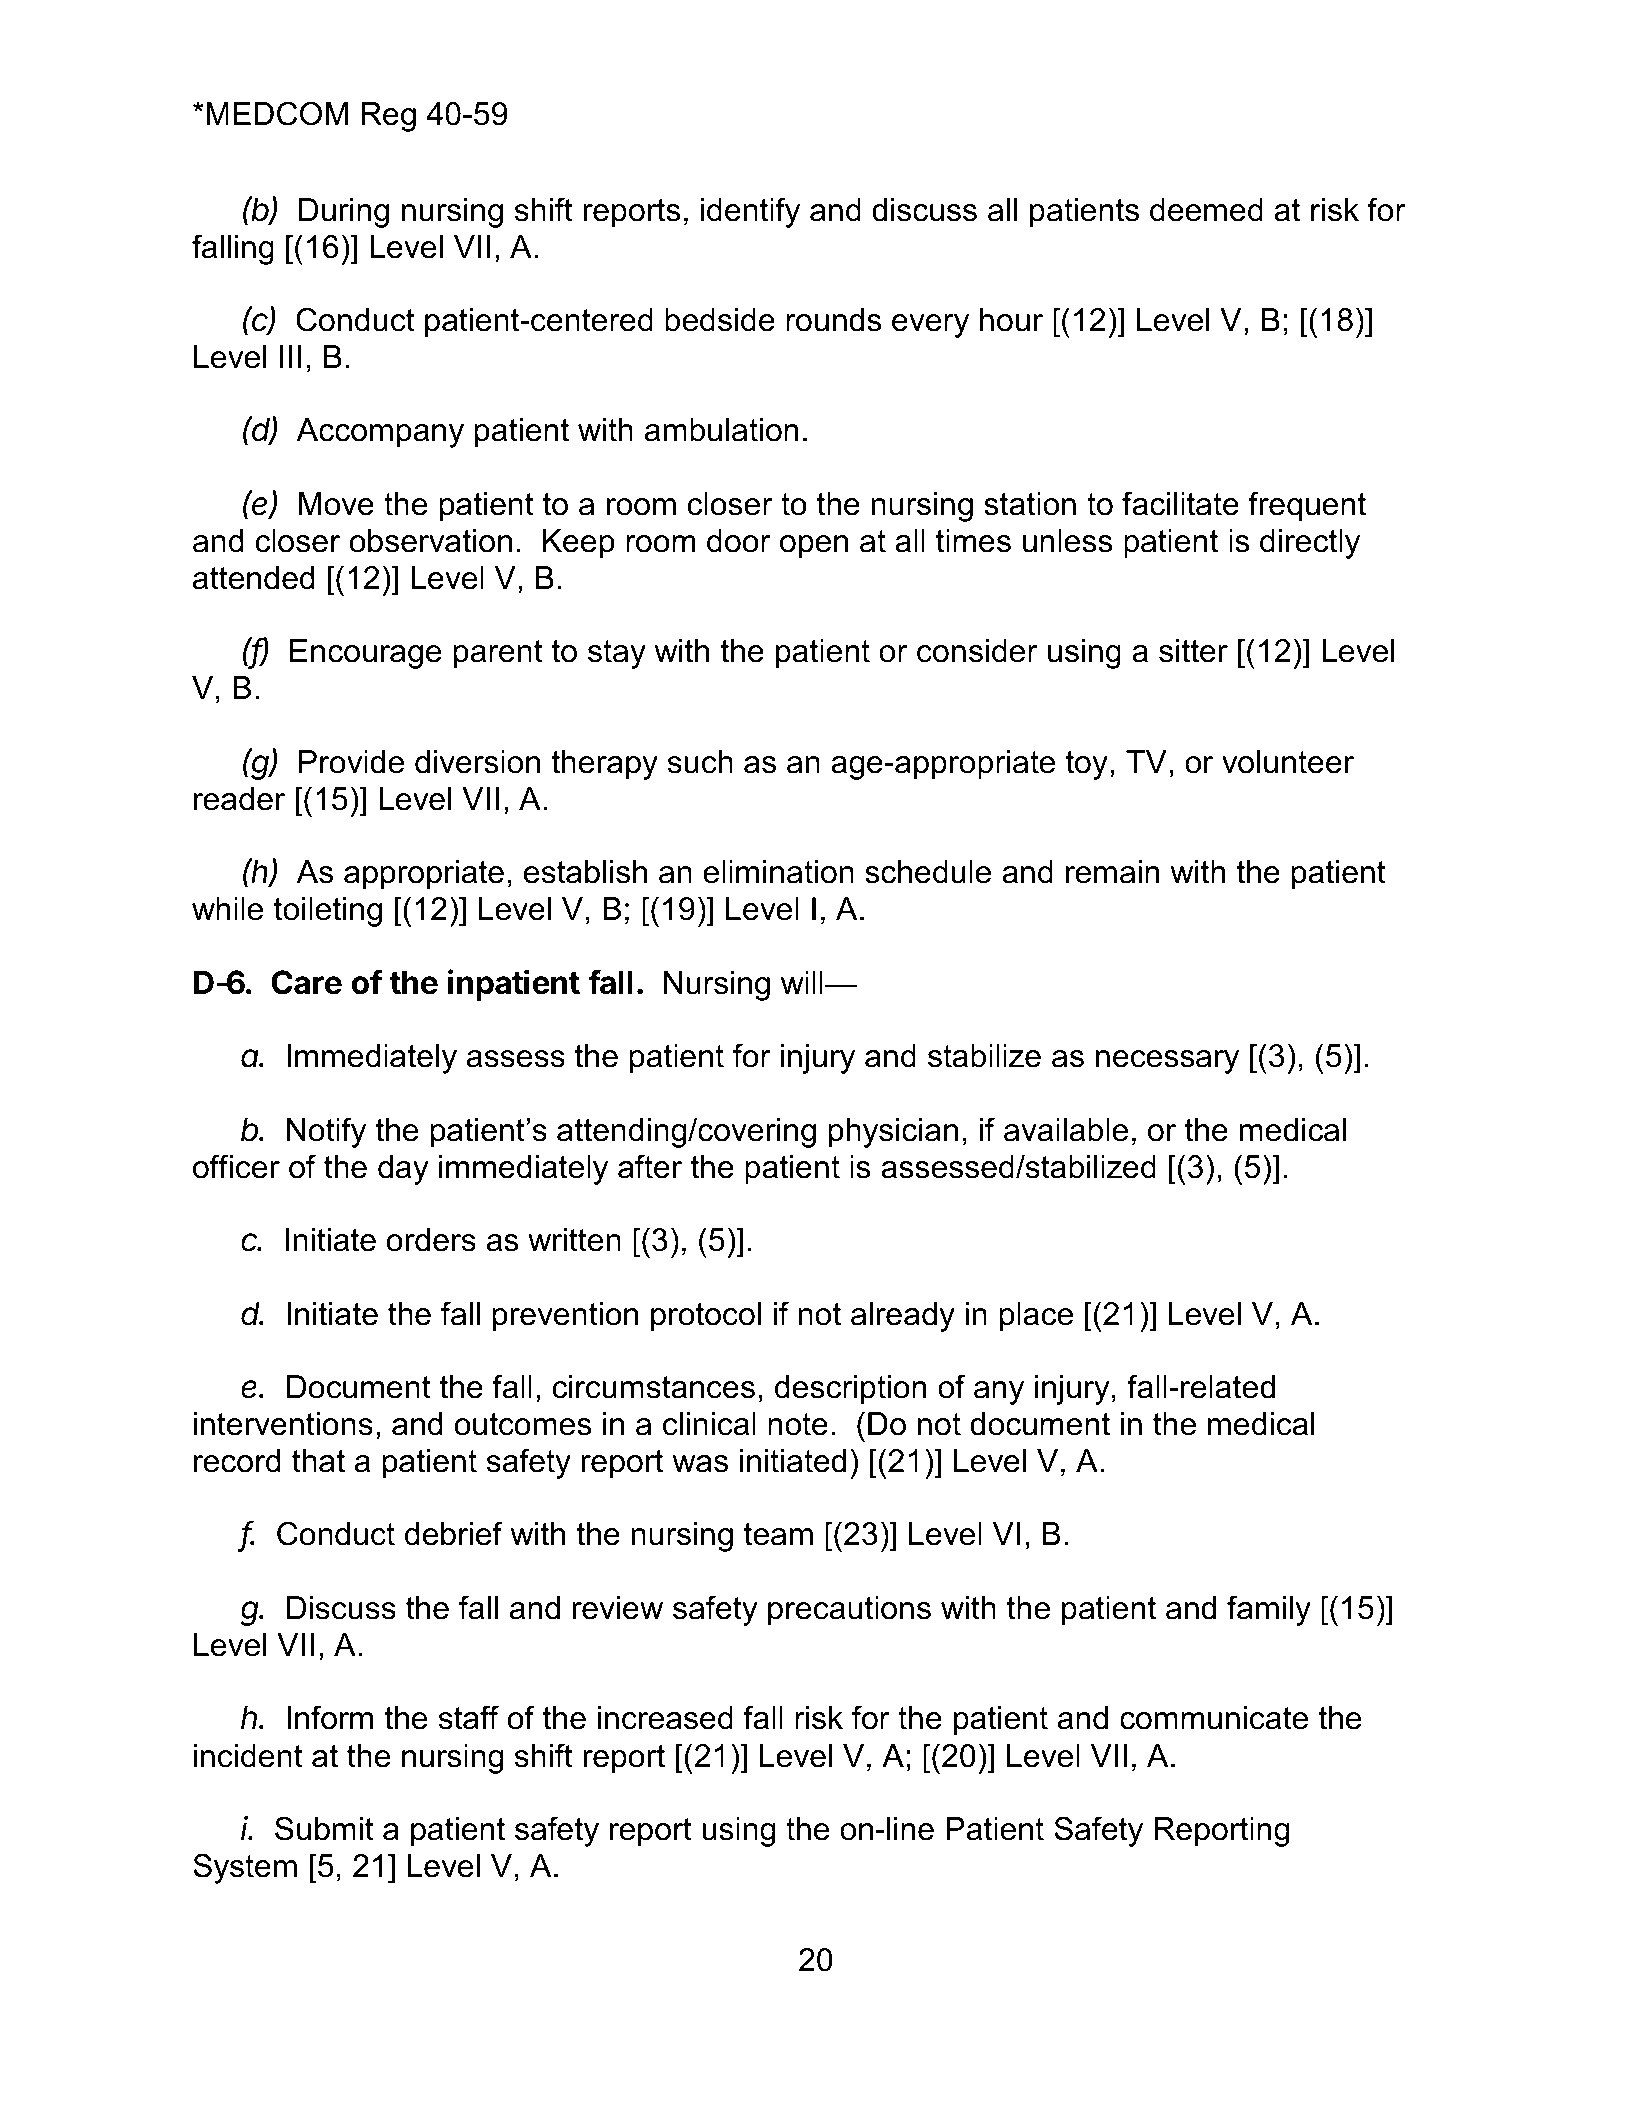 The image size is (1632, 2112). I want to click on necessary, so click(1167, 1062).
